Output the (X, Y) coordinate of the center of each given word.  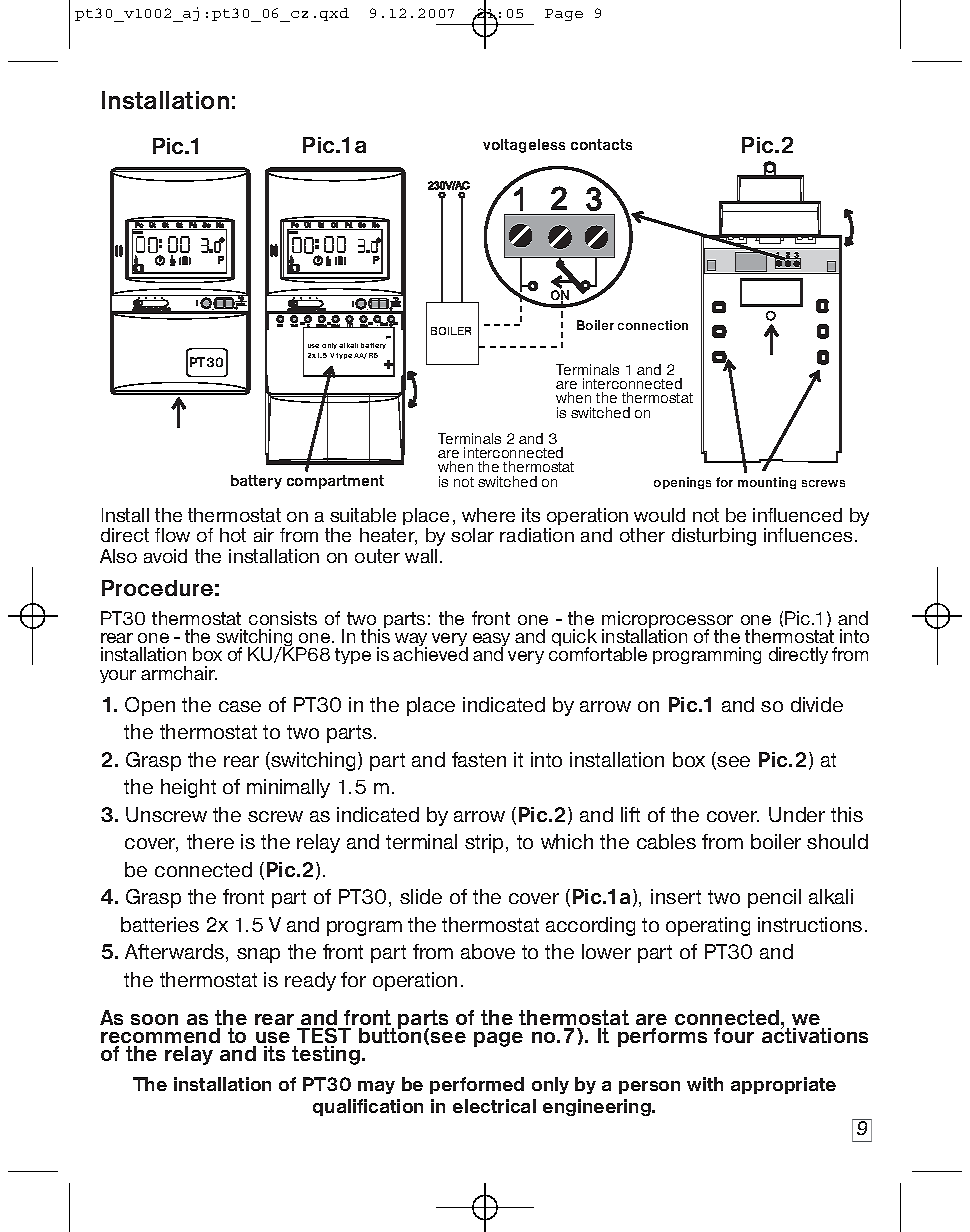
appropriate (783, 1085)
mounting (767, 483)
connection (653, 325)
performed (477, 1085)
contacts (601, 144)
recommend (160, 1035)
